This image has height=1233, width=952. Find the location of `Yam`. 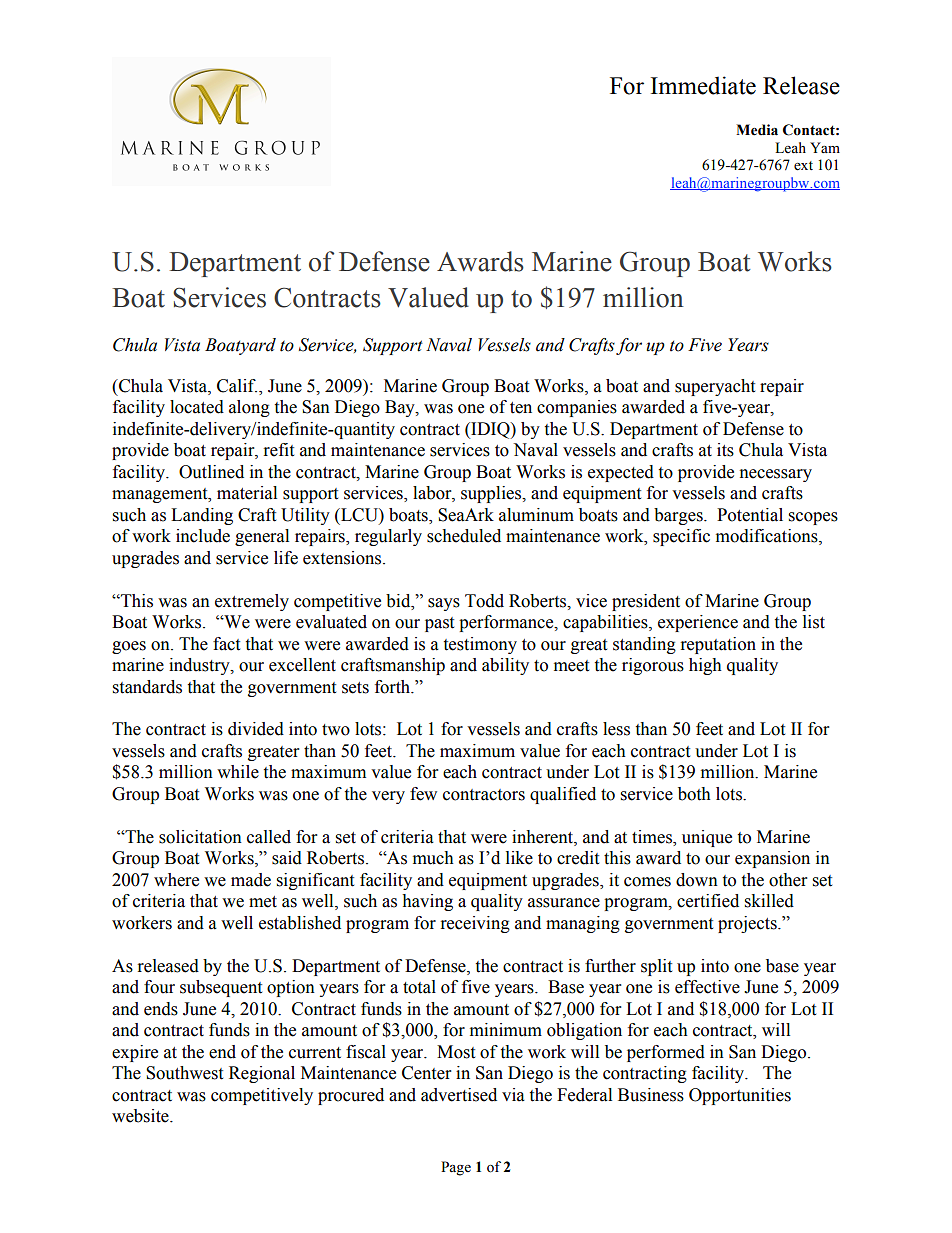

Yam is located at coordinates (825, 147).
